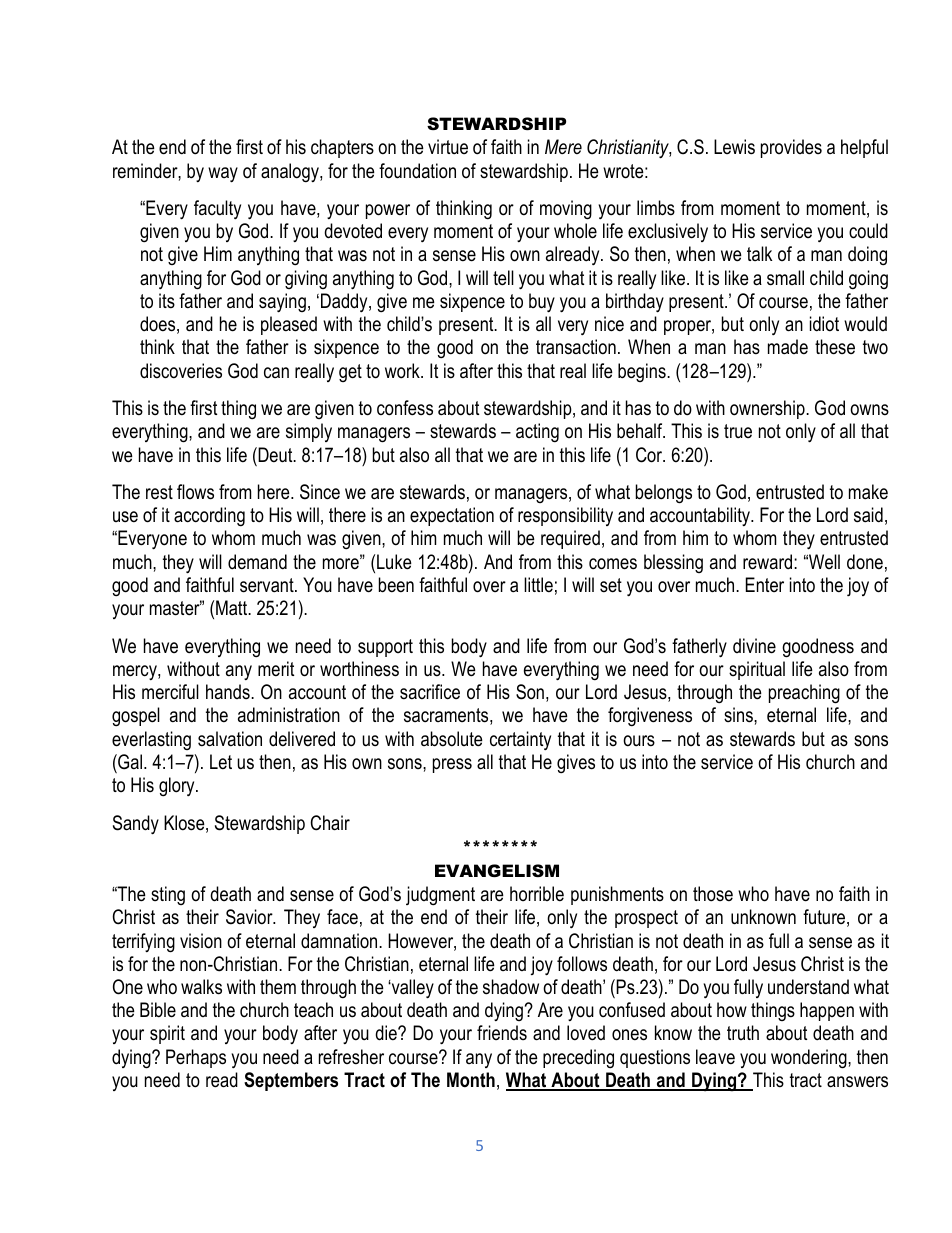 Image resolution: width=952 pixels, height=1233 pixels. Describe the element at coordinates (765, 584) in the image. I see `Enter` at that location.
